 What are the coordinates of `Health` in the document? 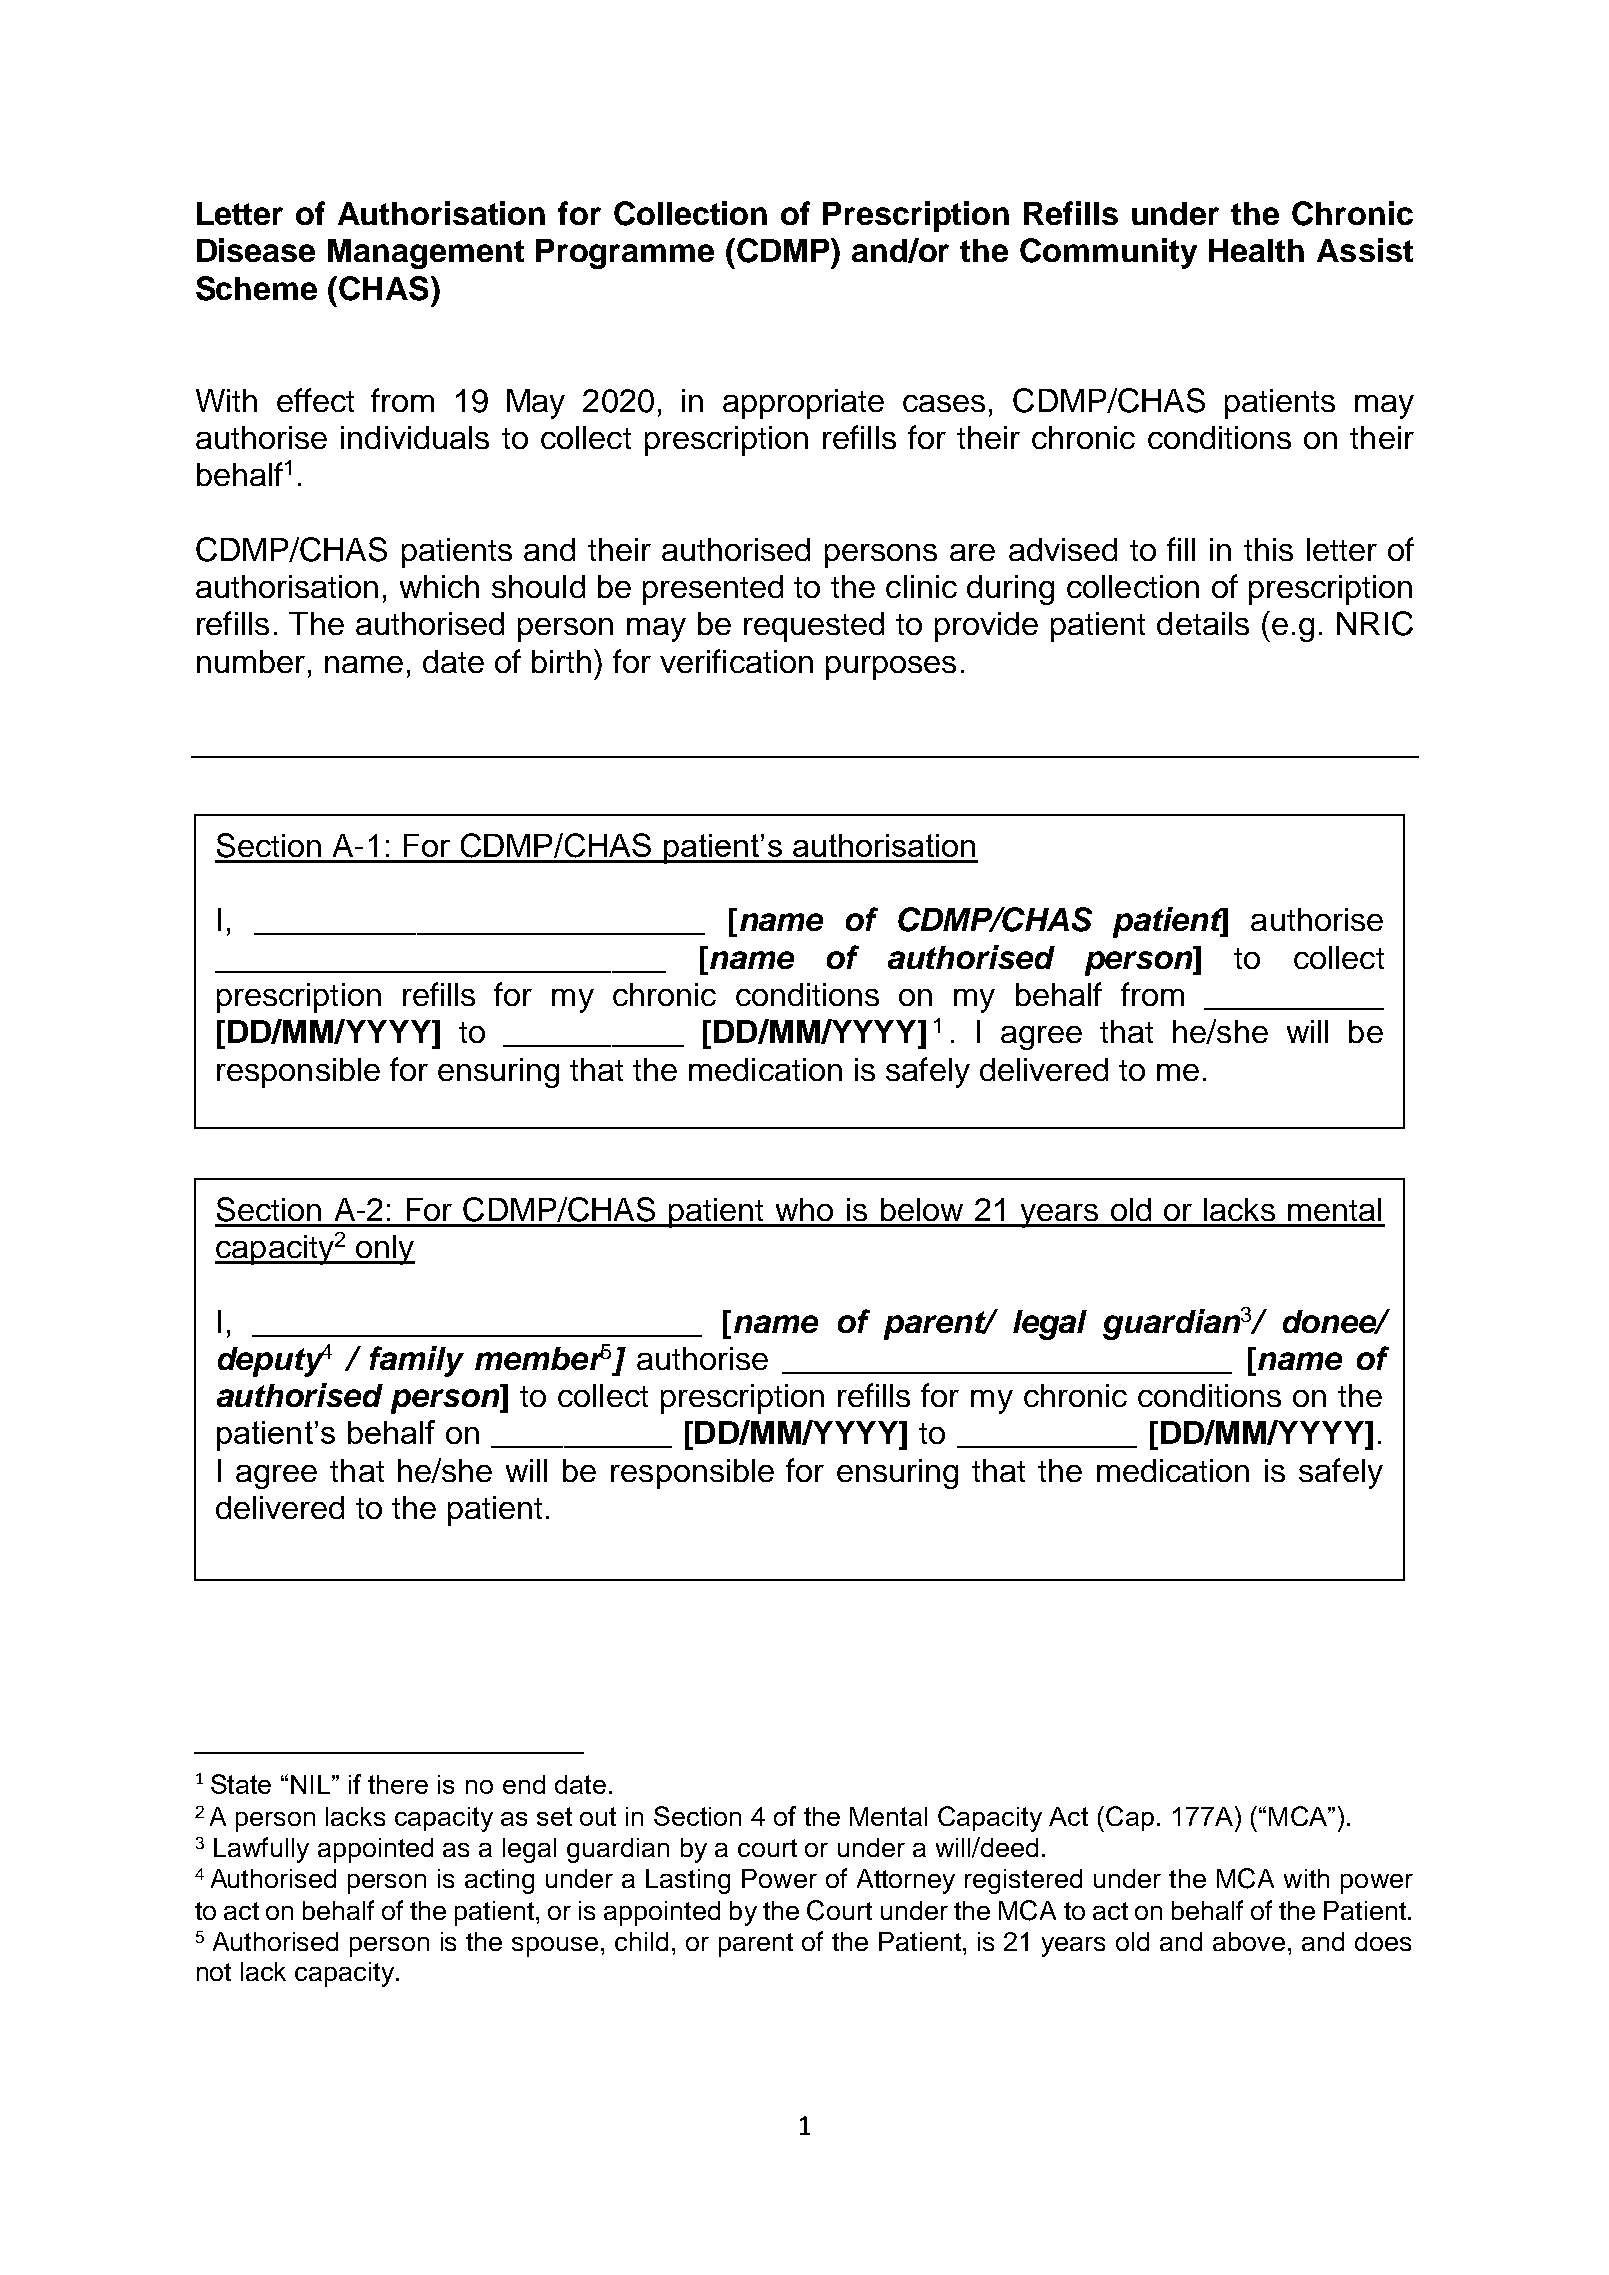 It's located at (1256, 250).
